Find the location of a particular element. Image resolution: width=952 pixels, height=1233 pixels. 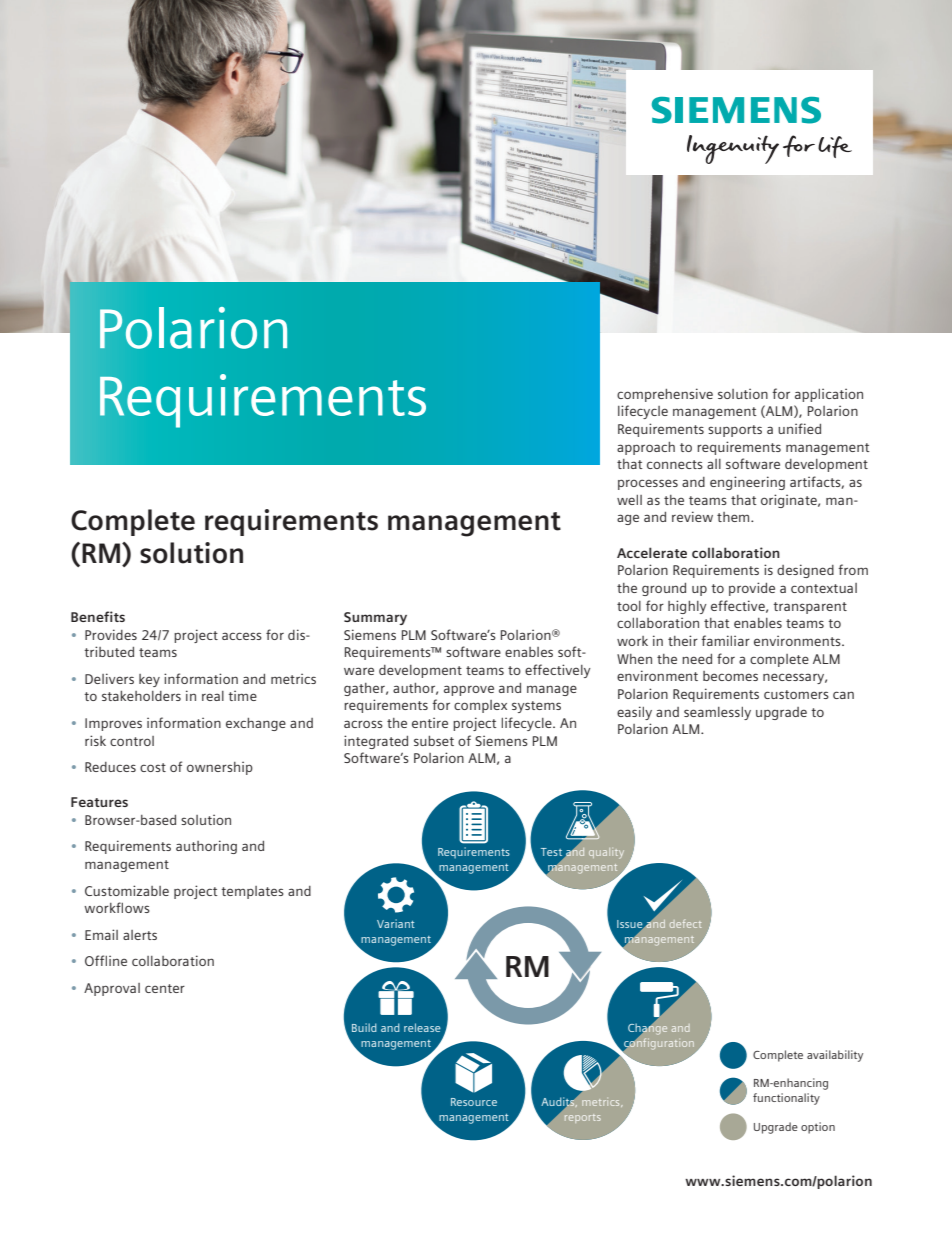

Build is located at coordinates (364, 1027).
